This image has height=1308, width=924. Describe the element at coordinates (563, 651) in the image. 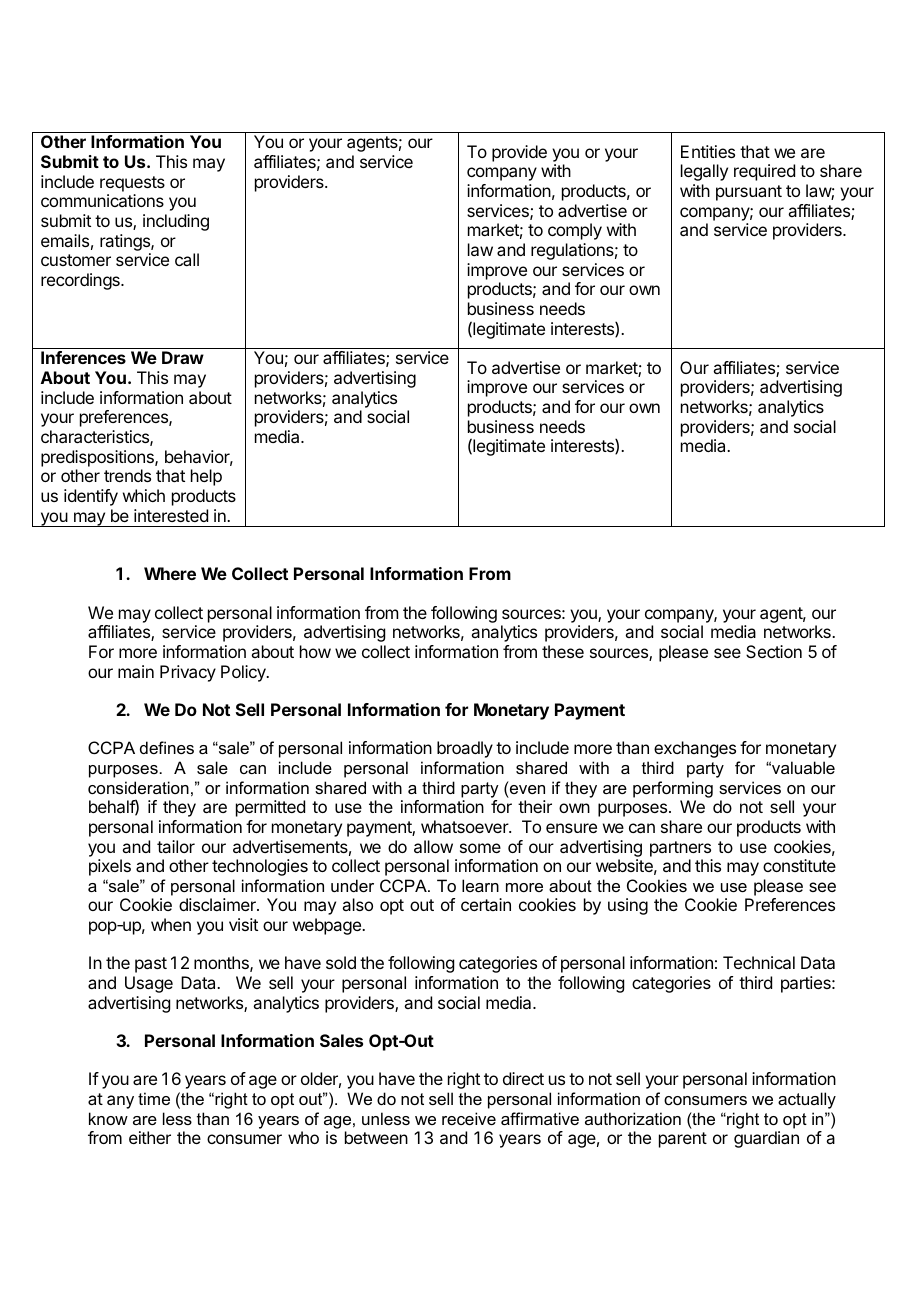

I see `these` at that location.
